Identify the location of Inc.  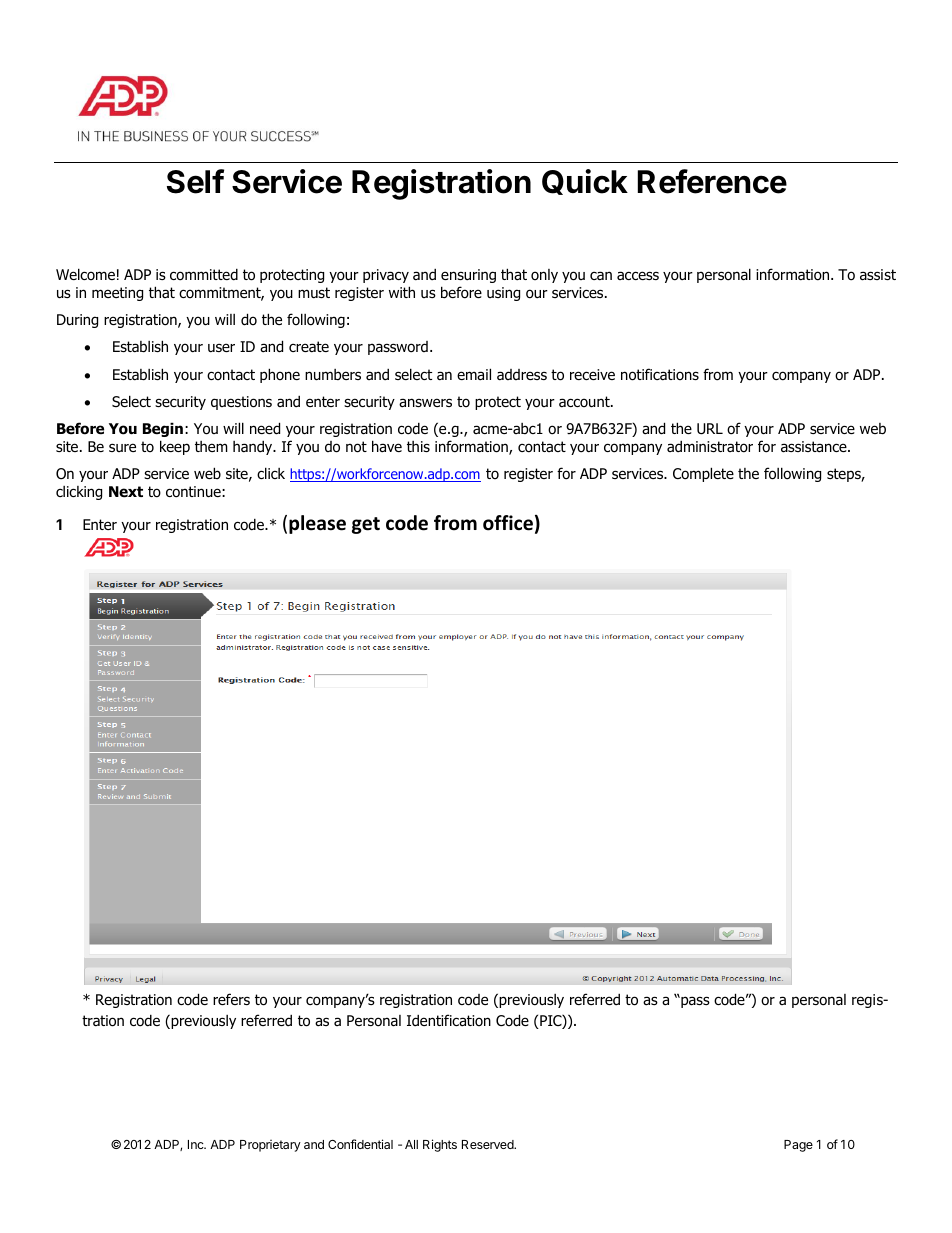
(197, 1144).
